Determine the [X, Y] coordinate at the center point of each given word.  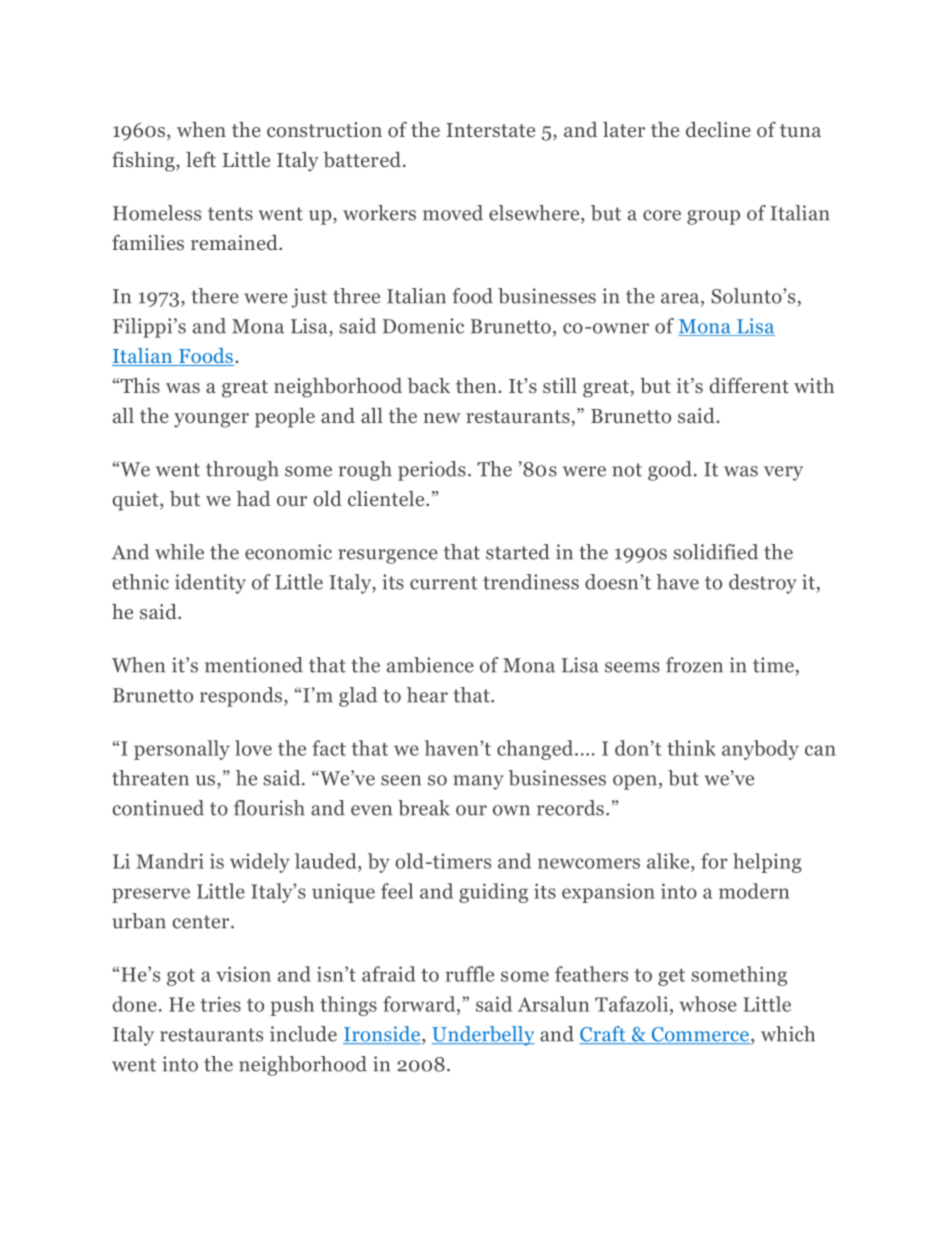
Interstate [490, 130]
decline [718, 129]
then [477, 385]
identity [210, 584]
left [201, 159]
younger [211, 420]
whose [708, 1004]
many [478, 782]
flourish [269, 808]
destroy [763, 584]
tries [220, 1004]
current [444, 583]
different [749, 385]
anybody [760, 750]
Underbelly [483, 1036]
